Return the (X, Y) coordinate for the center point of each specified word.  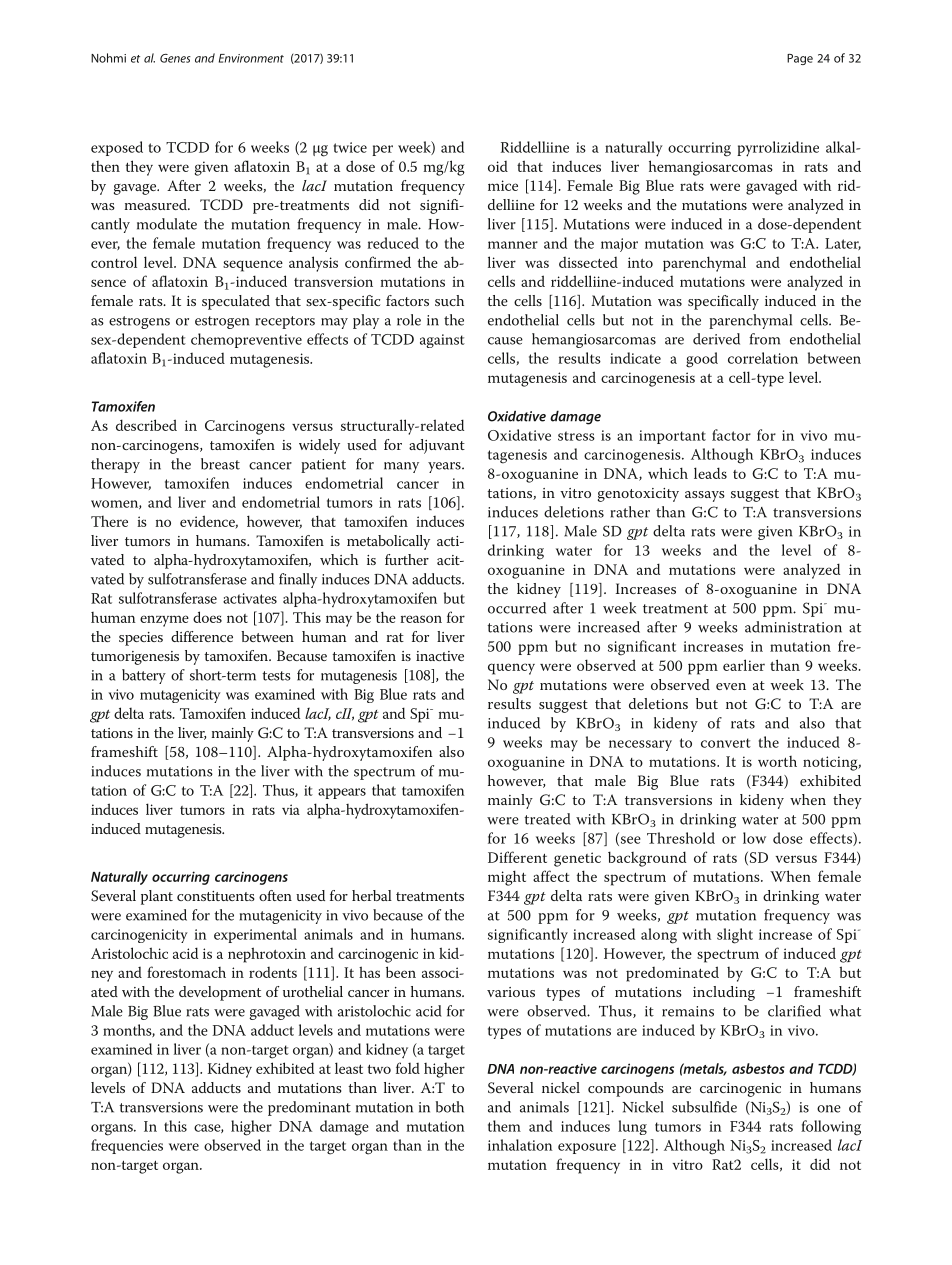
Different (517, 857)
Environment (251, 58)
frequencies (127, 1146)
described (146, 425)
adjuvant (437, 446)
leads (710, 473)
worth (777, 761)
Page (800, 59)
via (291, 809)
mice (503, 185)
